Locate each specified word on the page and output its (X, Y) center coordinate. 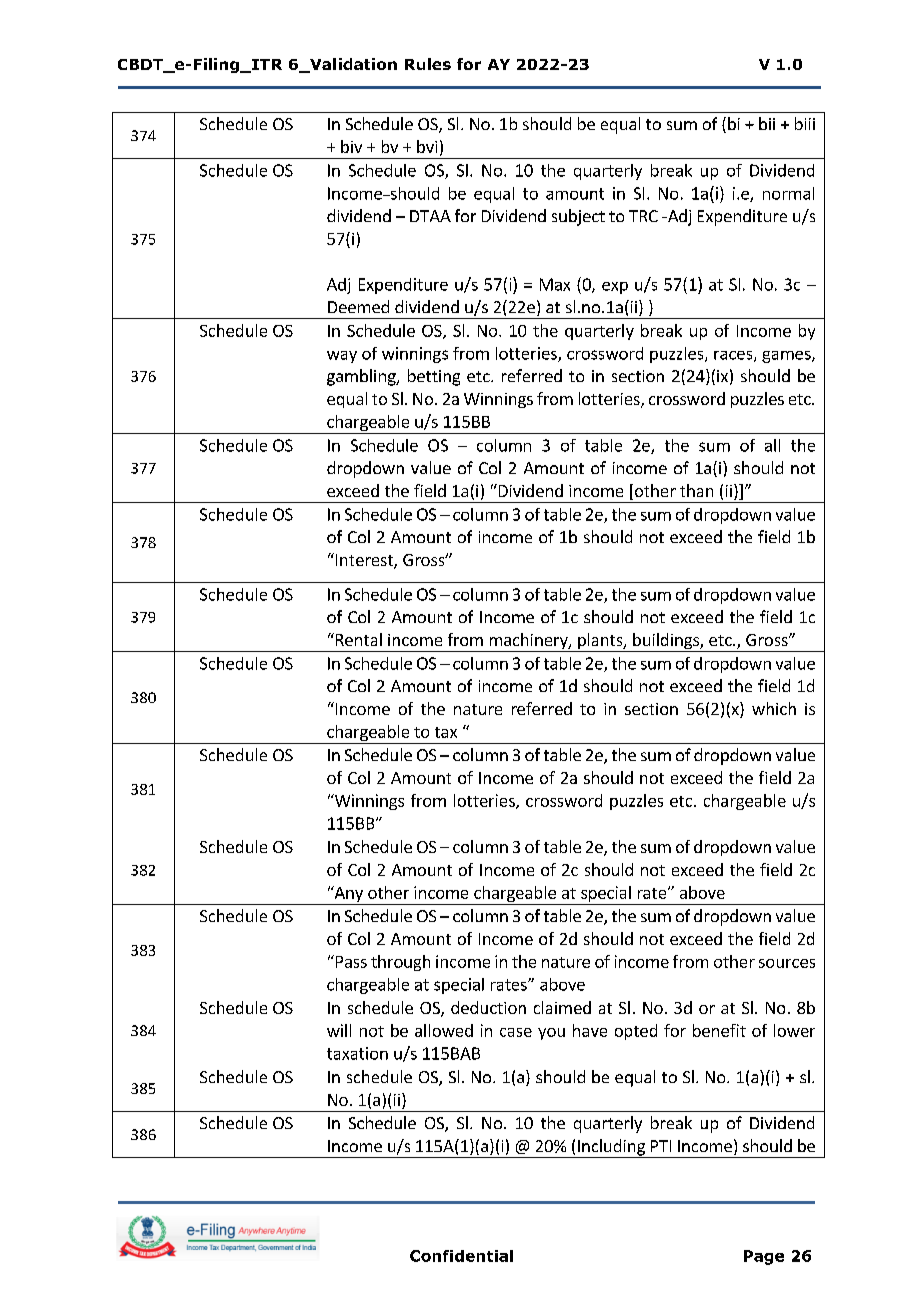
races (734, 356)
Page (764, 1257)
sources (787, 963)
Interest (364, 561)
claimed (562, 1007)
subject (578, 217)
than (696, 490)
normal (788, 193)
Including (611, 1148)
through (400, 963)
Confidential (461, 1256)
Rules (428, 64)
